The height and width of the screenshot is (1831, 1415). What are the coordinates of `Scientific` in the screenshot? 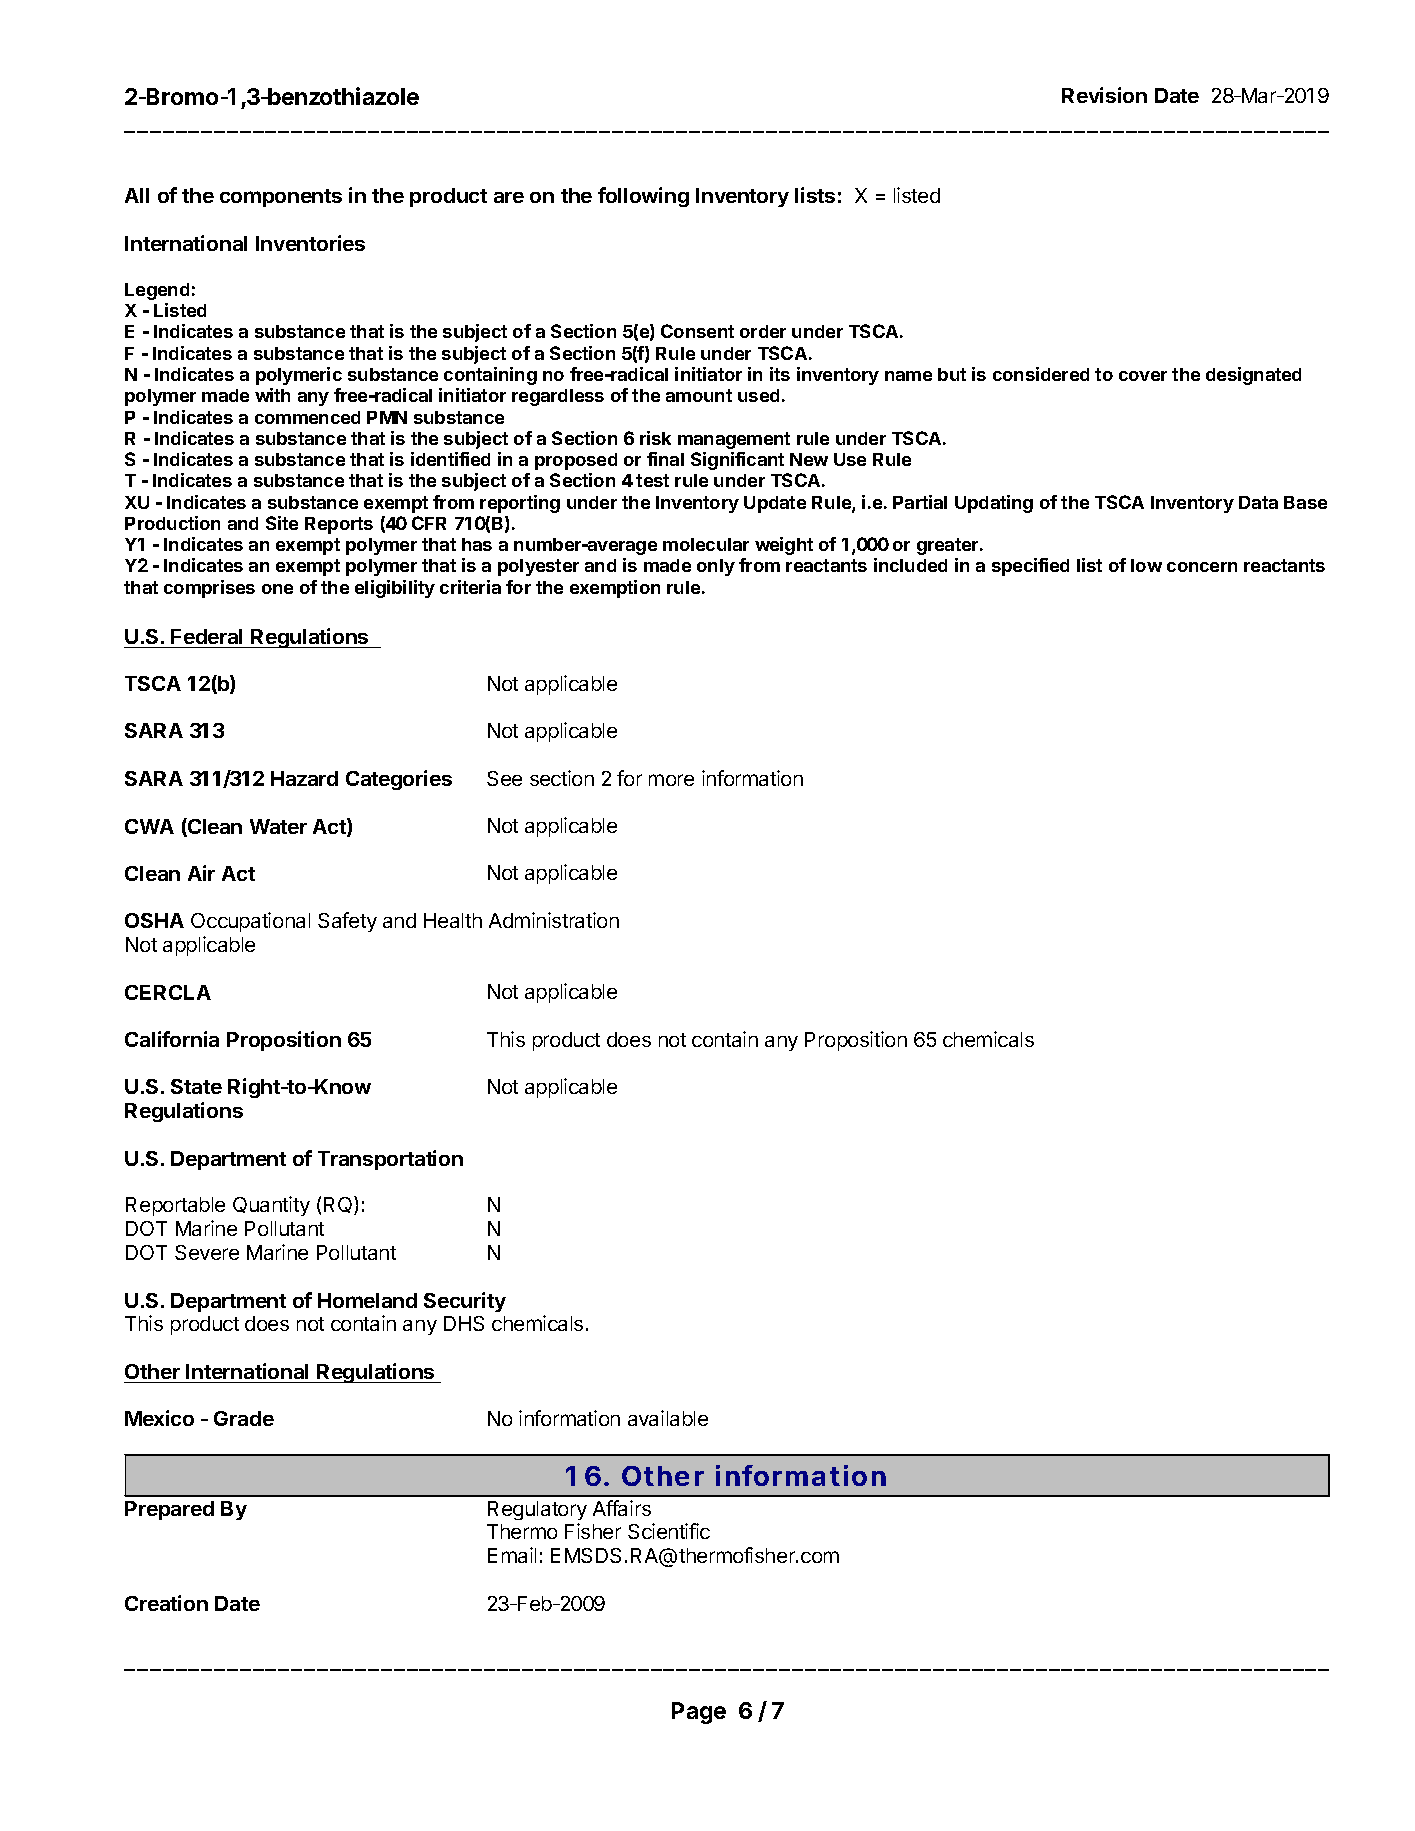 It's located at (669, 1531).
